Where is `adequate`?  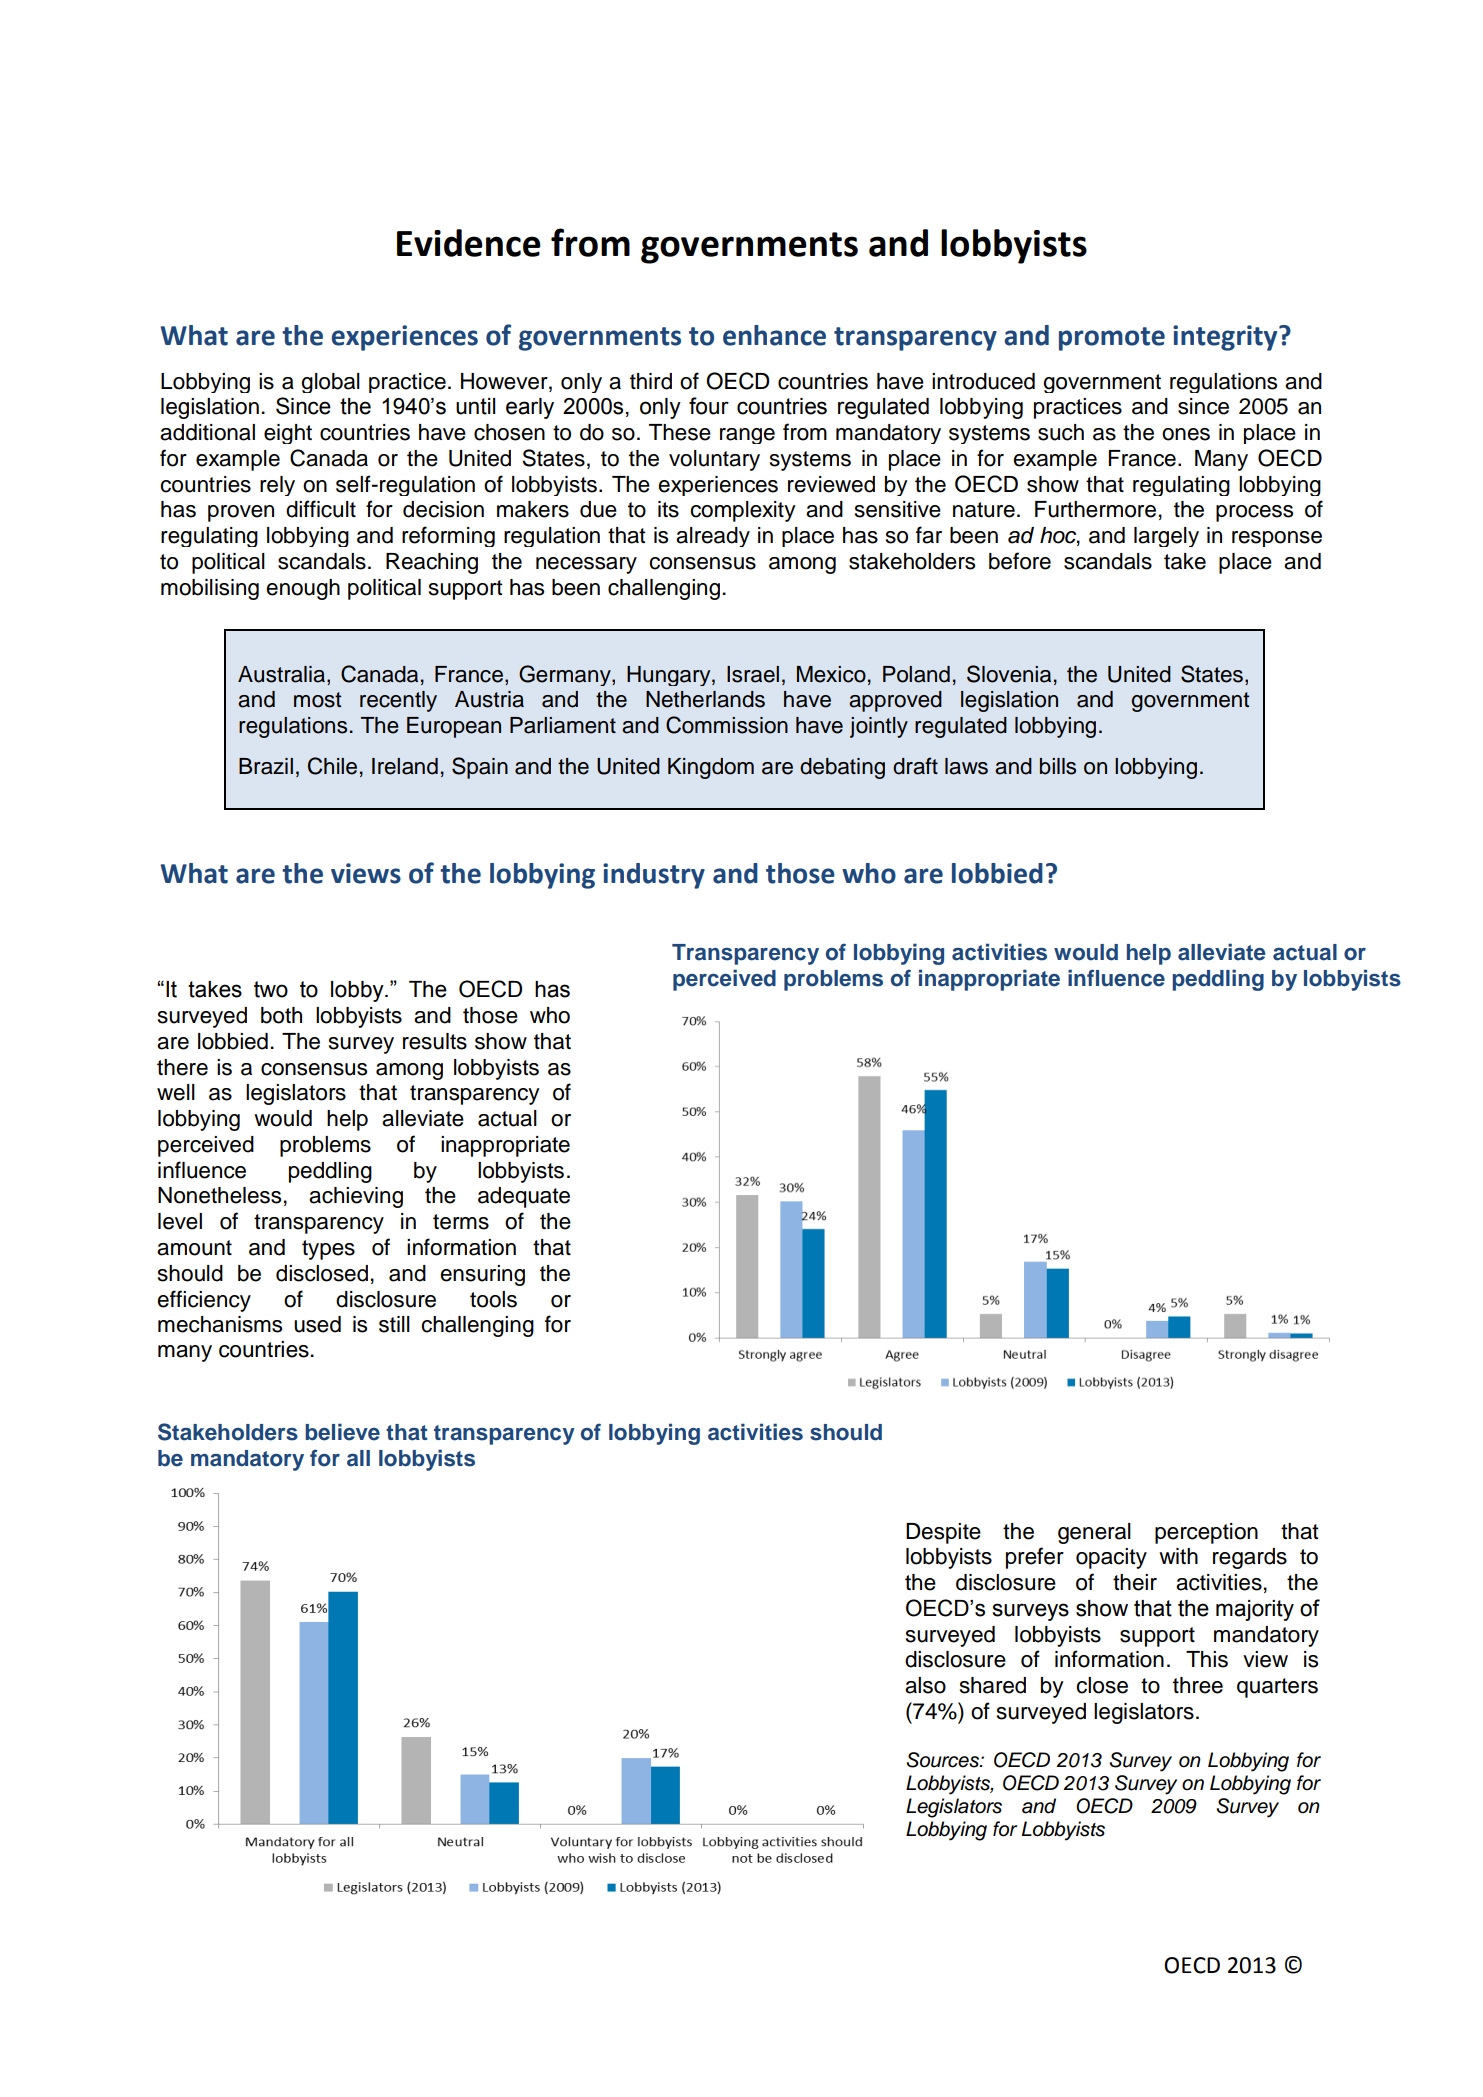
adequate is located at coordinates (524, 1197).
